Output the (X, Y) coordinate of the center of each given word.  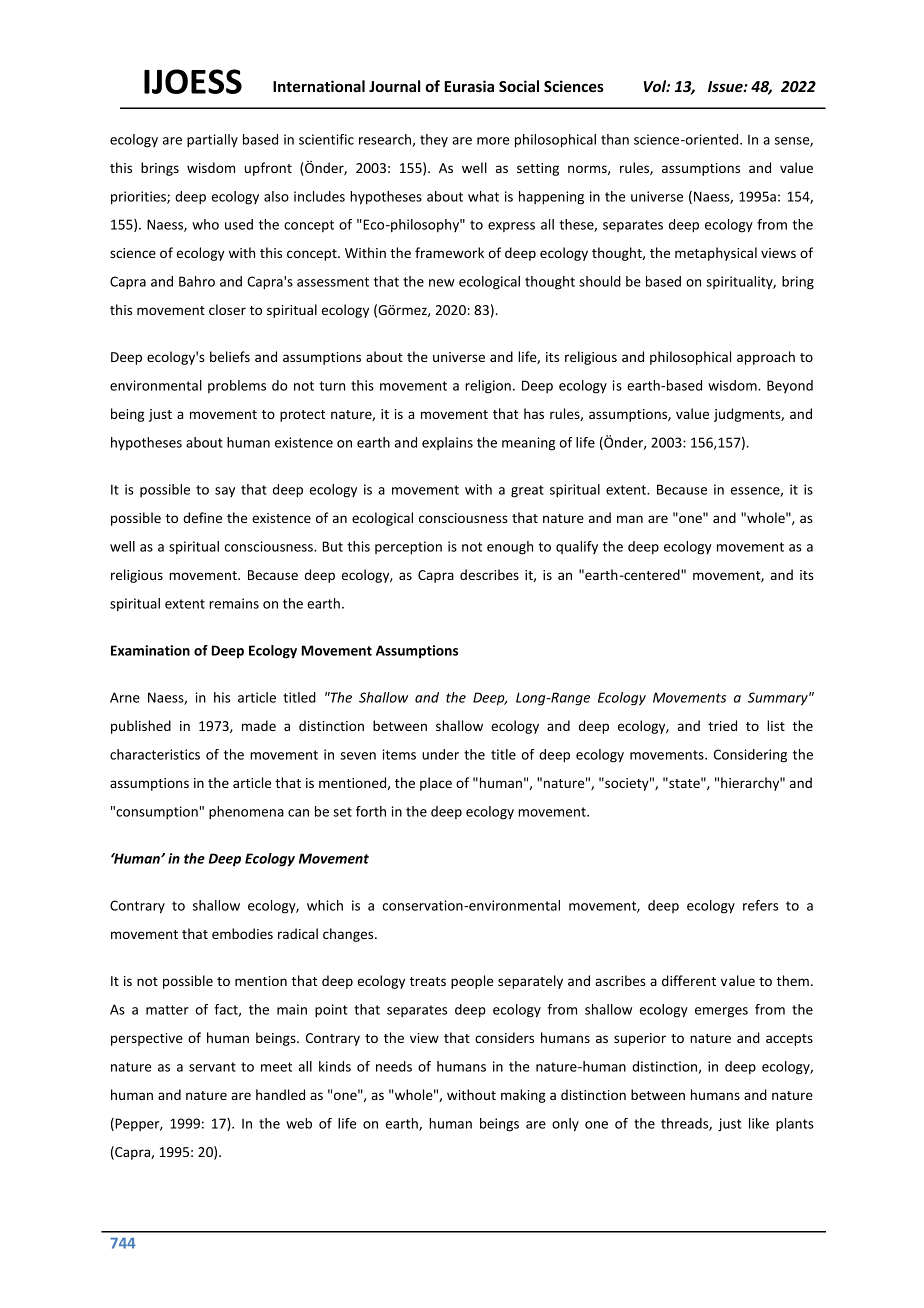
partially (212, 141)
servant (212, 1067)
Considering (750, 756)
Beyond (790, 386)
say (225, 492)
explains (447, 443)
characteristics (155, 754)
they (434, 141)
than (615, 139)
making (523, 1096)
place (436, 784)
